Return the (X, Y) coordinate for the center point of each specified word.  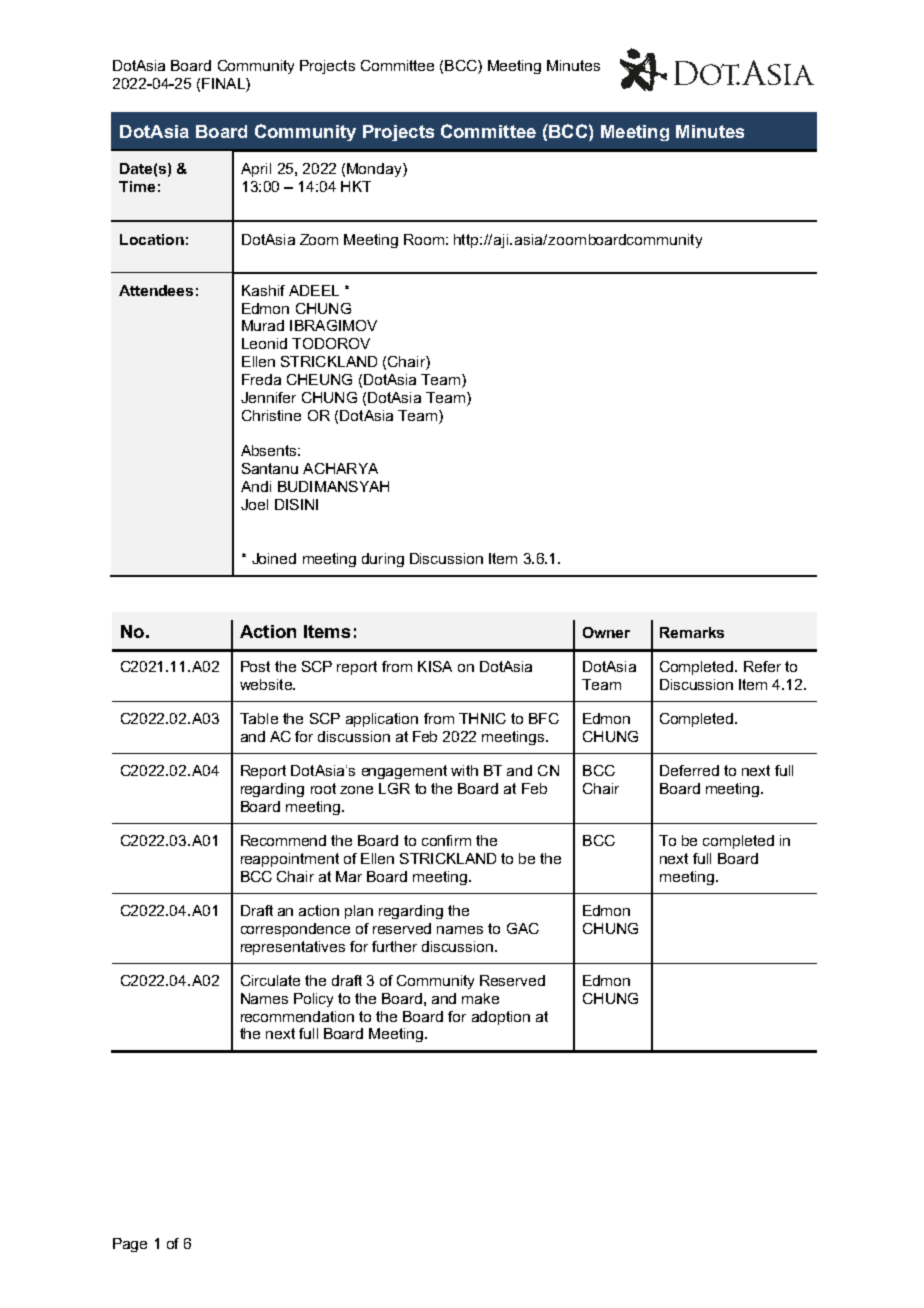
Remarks (692, 632)
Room (424, 239)
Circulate (270, 980)
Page (130, 1245)
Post (255, 666)
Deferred (689, 770)
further (394, 946)
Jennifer (268, 397)
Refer (762, 666)
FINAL (224, 83)
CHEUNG (319, 379)
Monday (375, 170)
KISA (435, 666)
